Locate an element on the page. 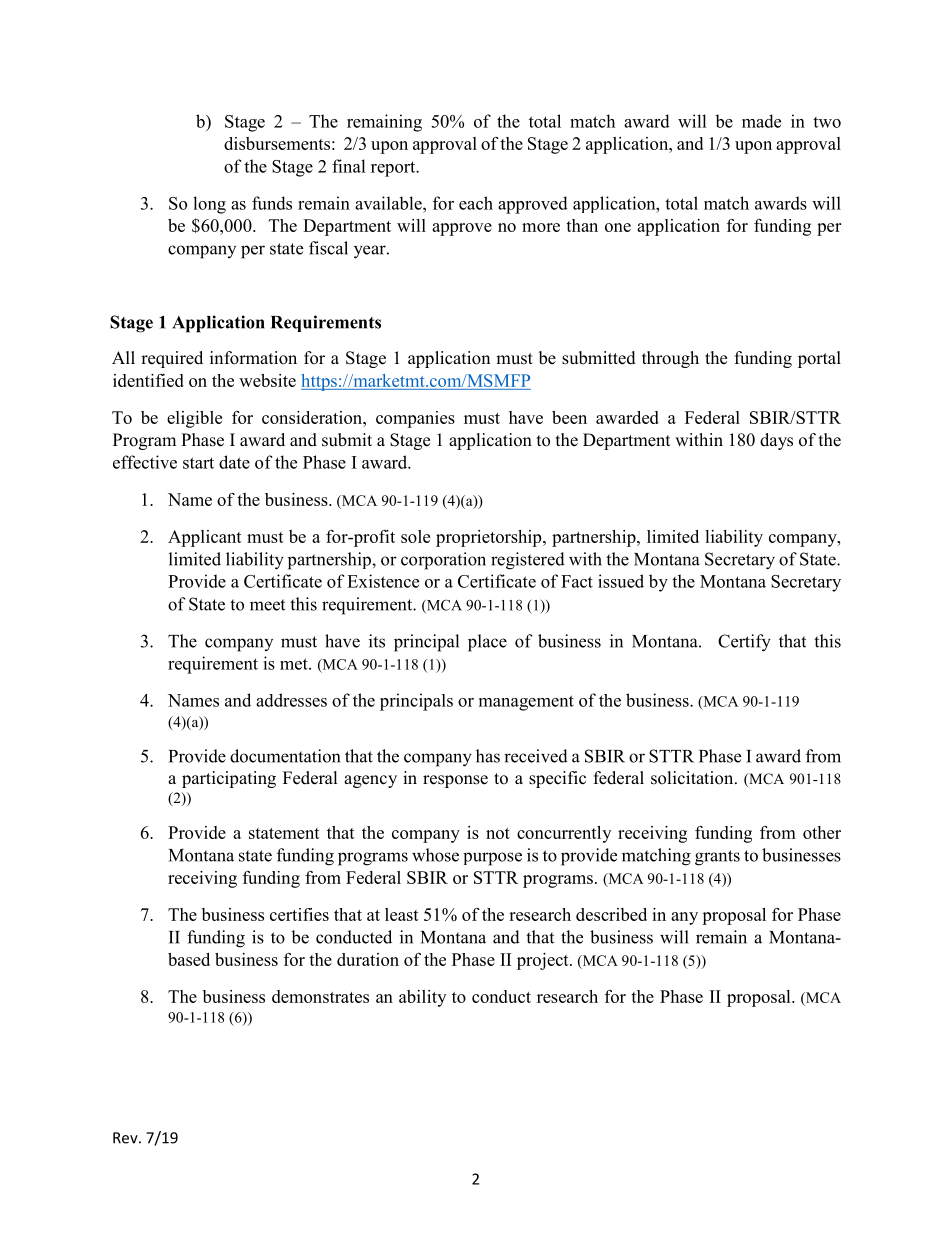 Image resolution: width=952 pixels, height=1233 pixels. report is located at coordinates (394, 169).
